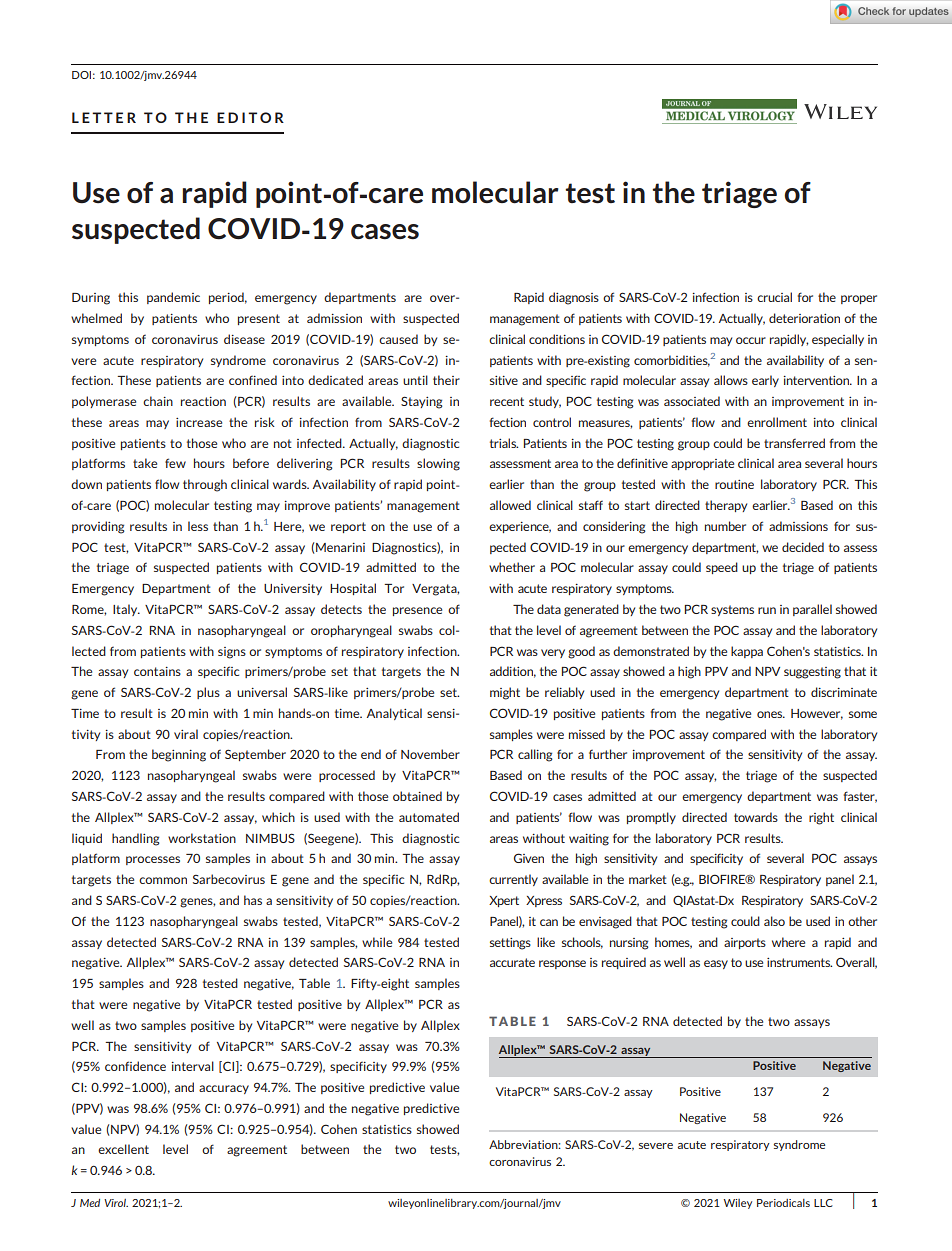 Image resolution: width=952 pixels, height=1251 pixels. Describe the element at coordinates (250, 117) in the image. I see `EDITOR` at that location.
